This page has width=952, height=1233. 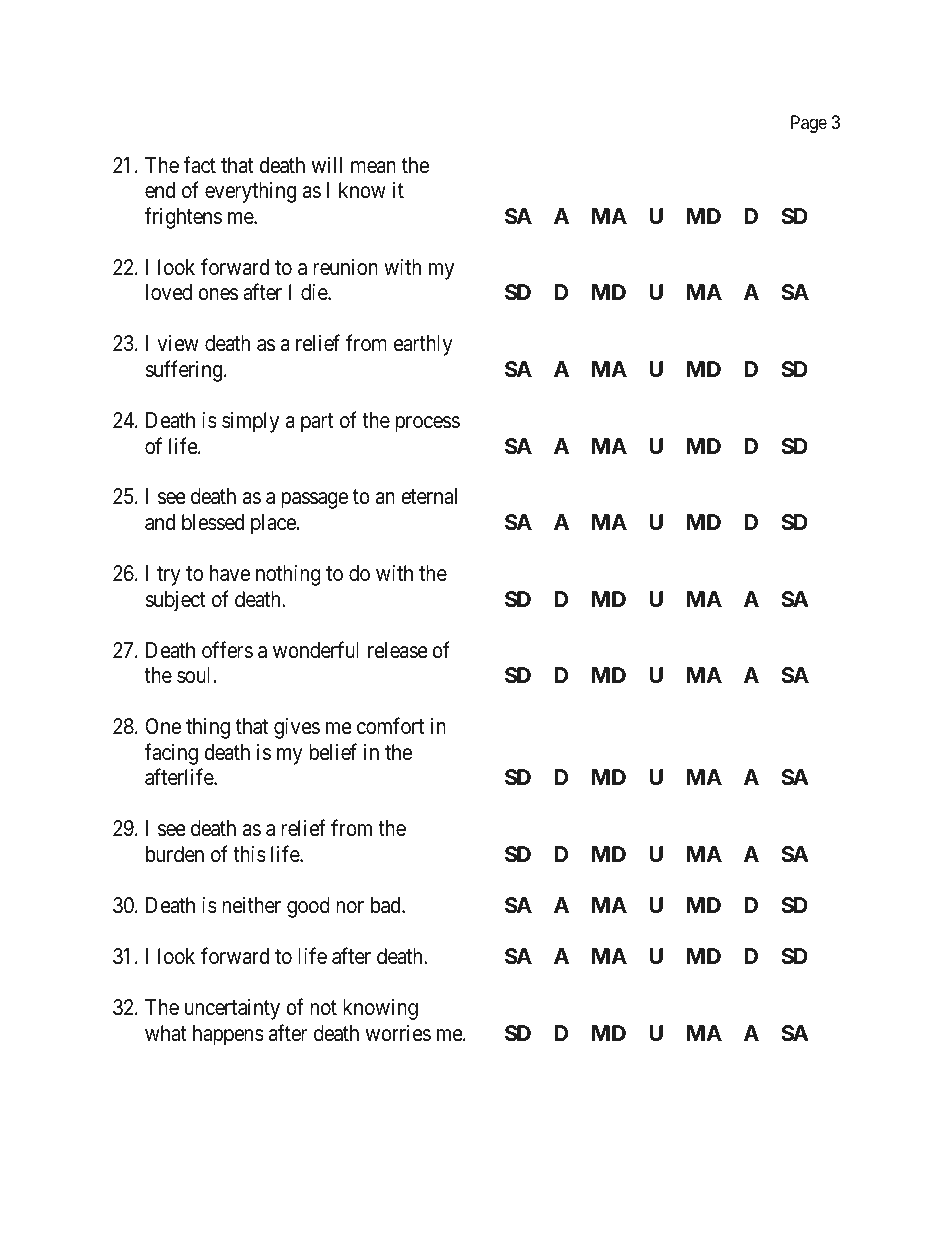 What do you see at coordinates (373, 167) in the page?
I see `mean` at bounding box center [373, 167].
